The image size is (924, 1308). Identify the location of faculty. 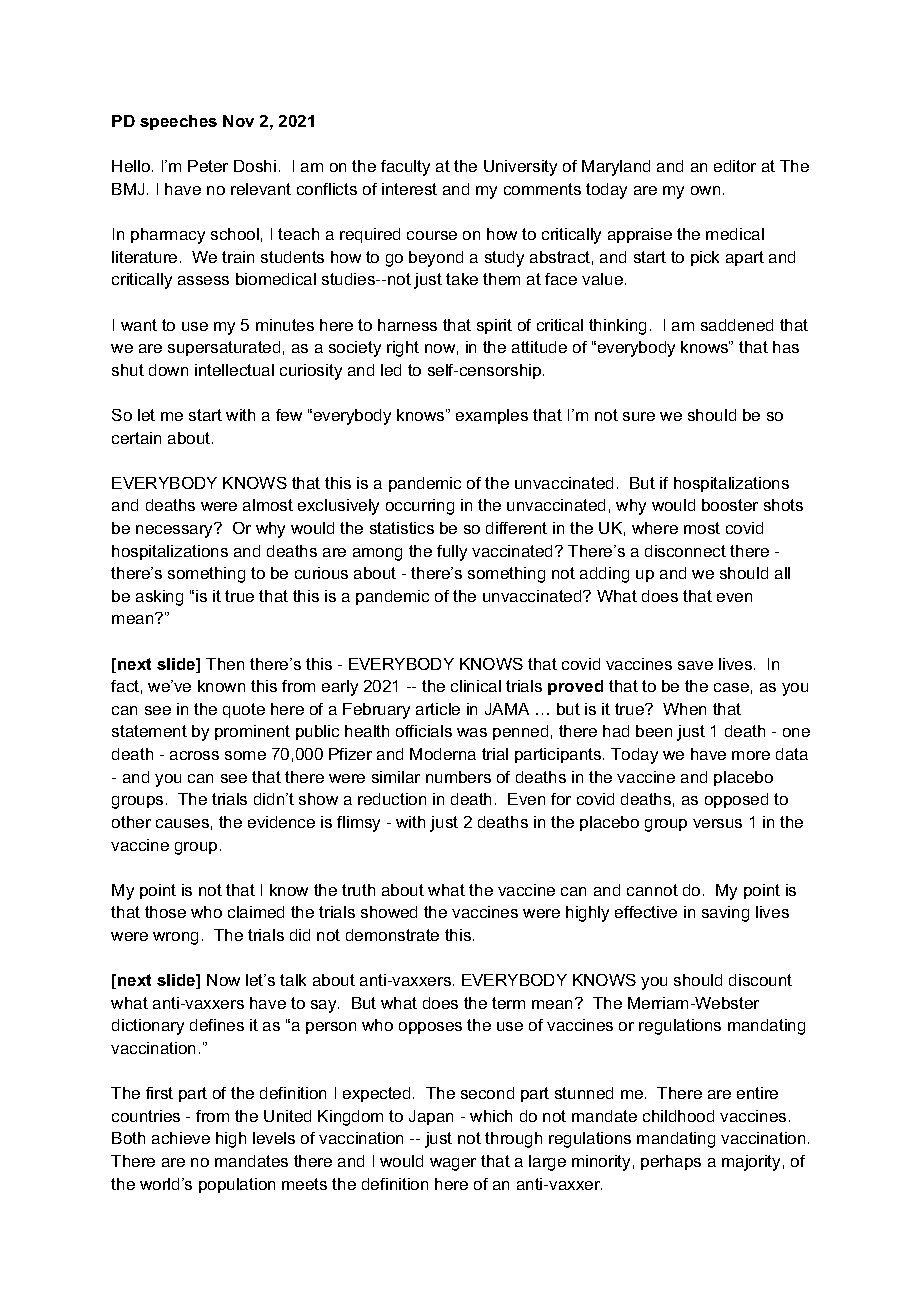
(405, 168).
